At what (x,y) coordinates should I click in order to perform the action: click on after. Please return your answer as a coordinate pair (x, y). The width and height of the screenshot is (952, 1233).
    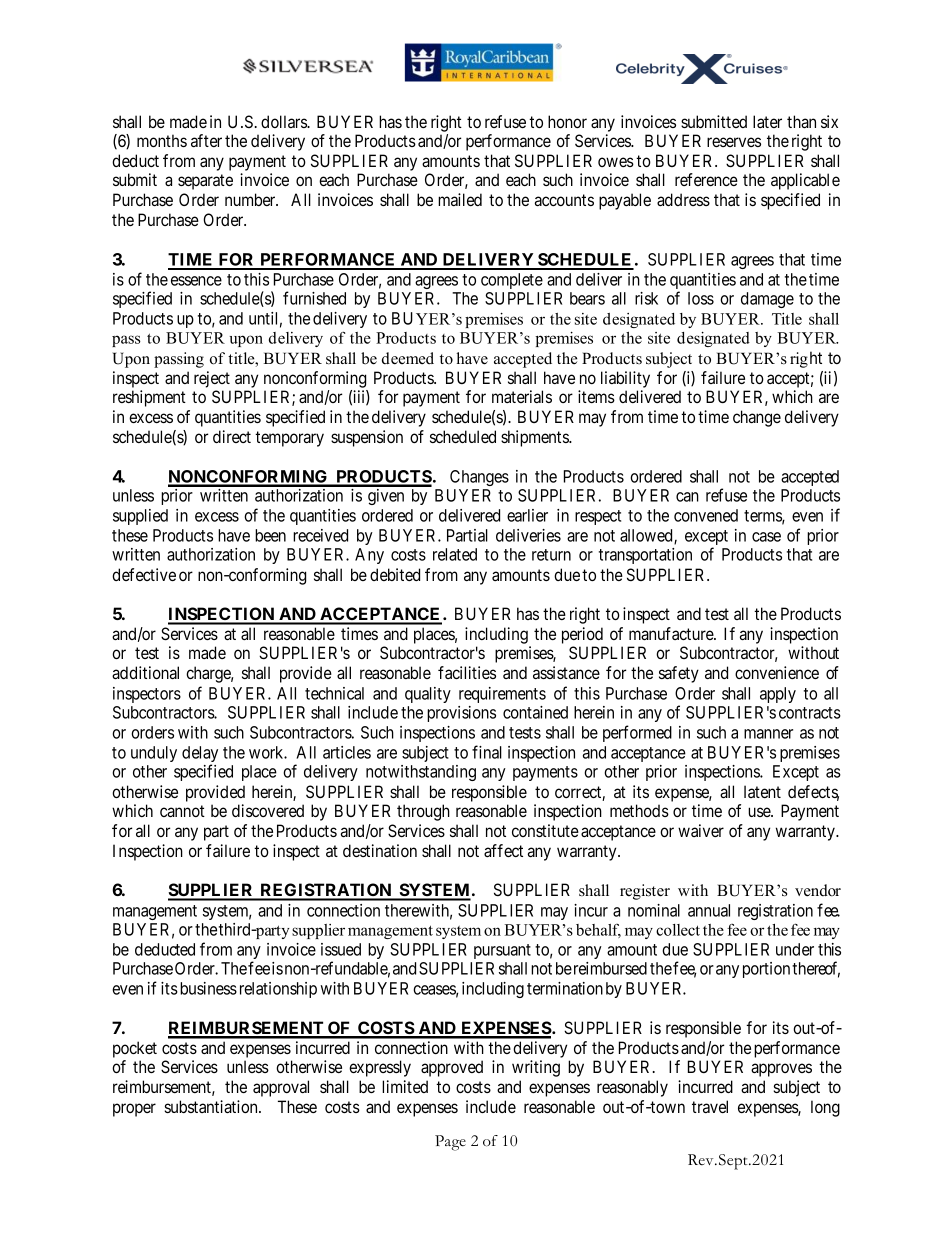
    Looking at the image, I should click on (206, 140).
